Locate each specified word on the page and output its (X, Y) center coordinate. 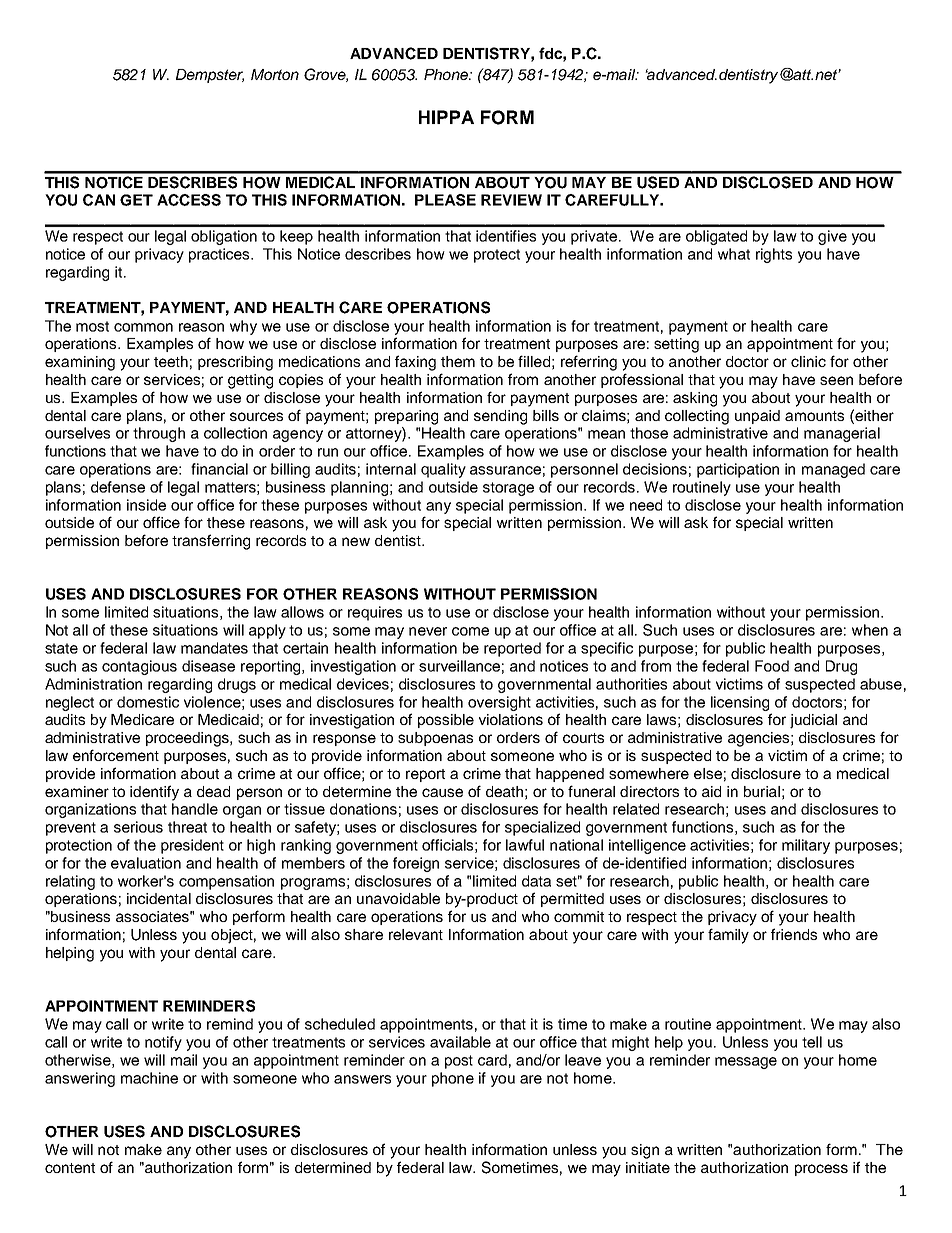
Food (772, 666)
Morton (275, 74)
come (470, 631)
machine (149, 1078)
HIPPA (446, 117)
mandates (214, 648)
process (821, 1170)
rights (774, 255)
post (459, 1062)
